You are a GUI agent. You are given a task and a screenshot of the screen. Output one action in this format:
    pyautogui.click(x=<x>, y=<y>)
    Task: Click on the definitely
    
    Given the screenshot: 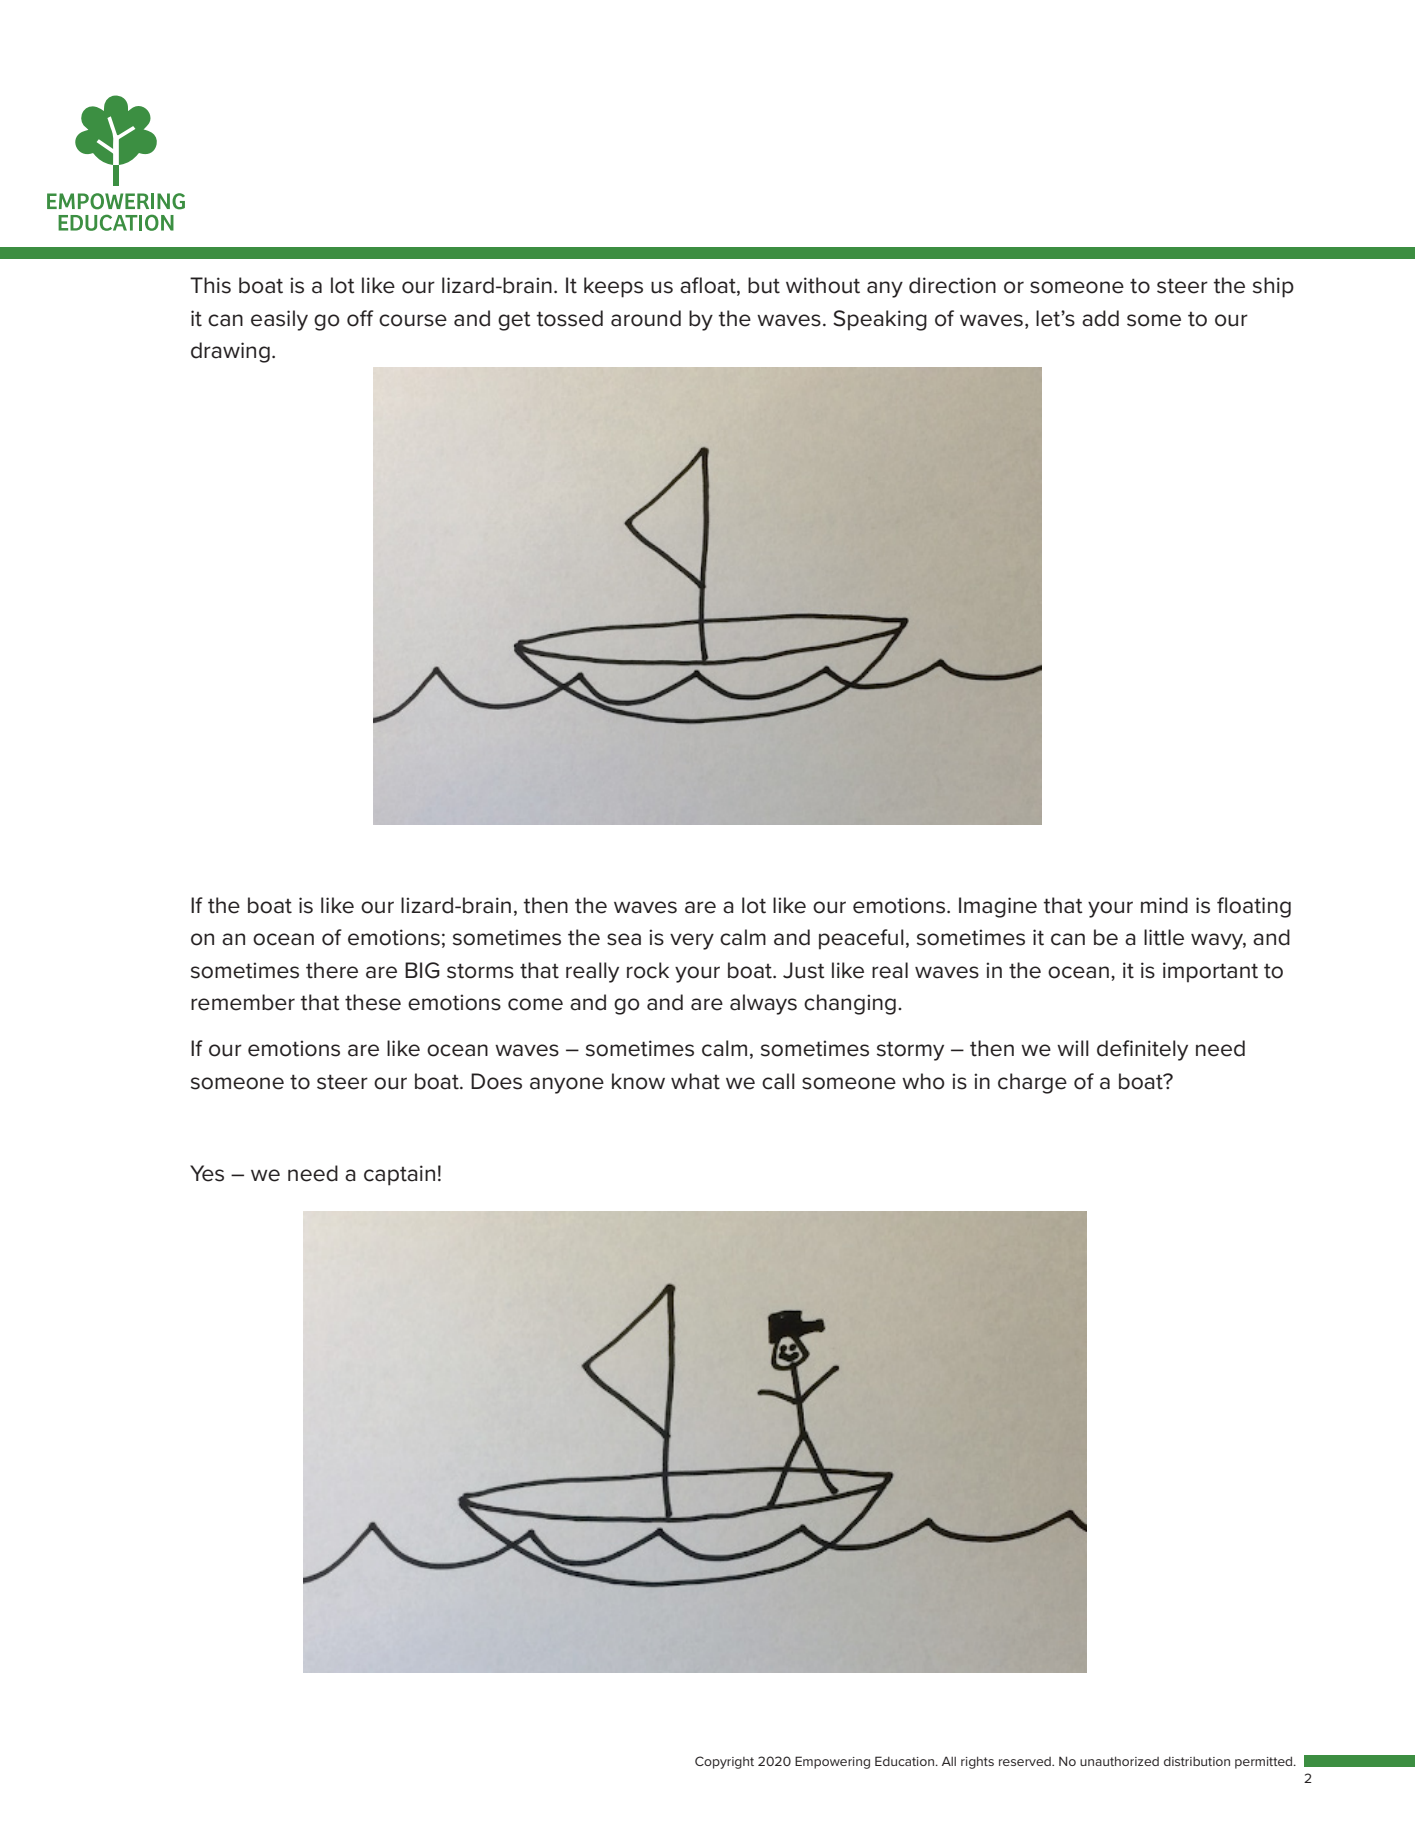 What is the action you would take?
    pyautogui.click(x=1142, y=1050)
